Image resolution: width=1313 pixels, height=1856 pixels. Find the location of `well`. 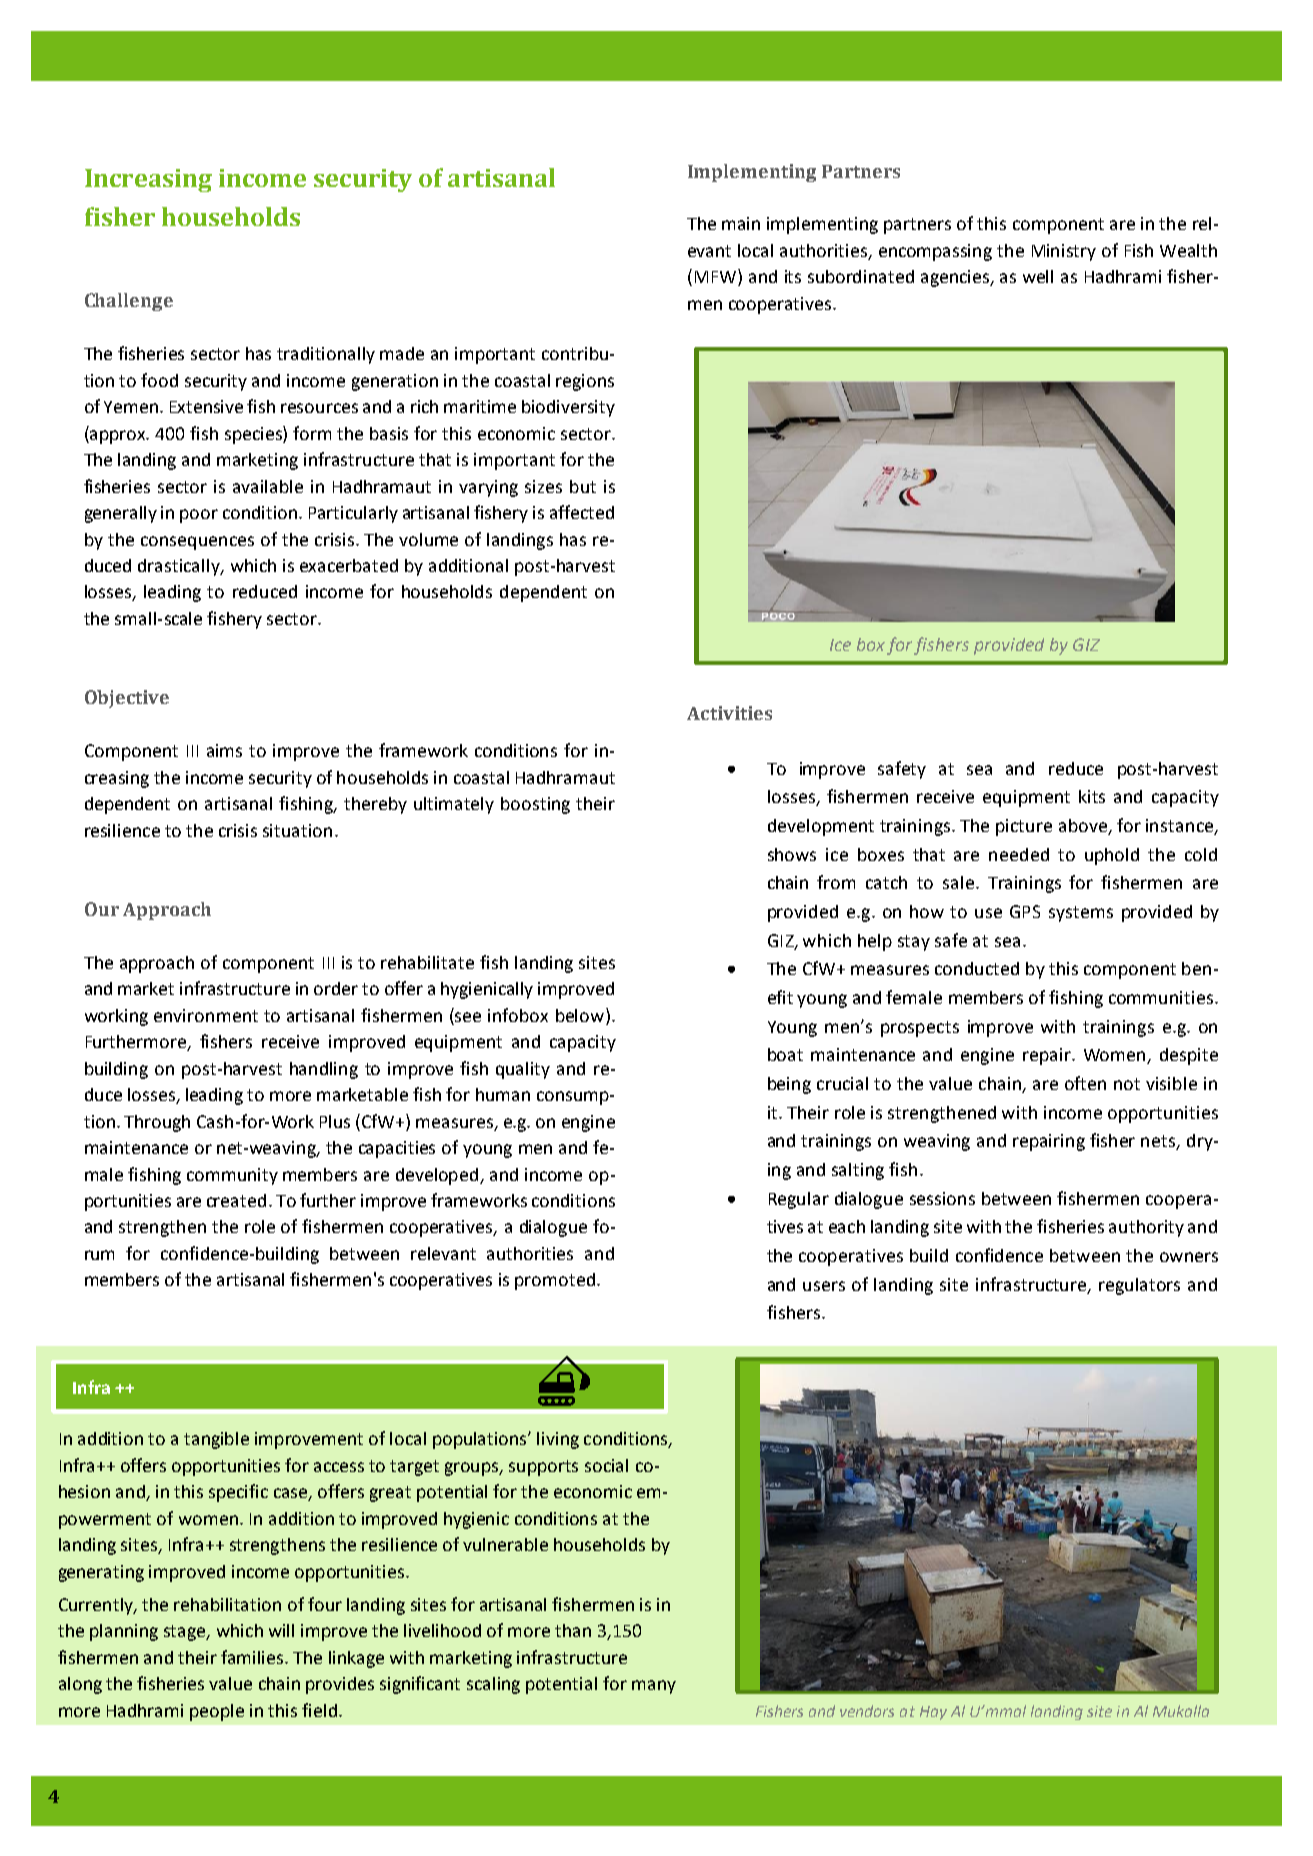

well is located at coordinates (1038, 276).
